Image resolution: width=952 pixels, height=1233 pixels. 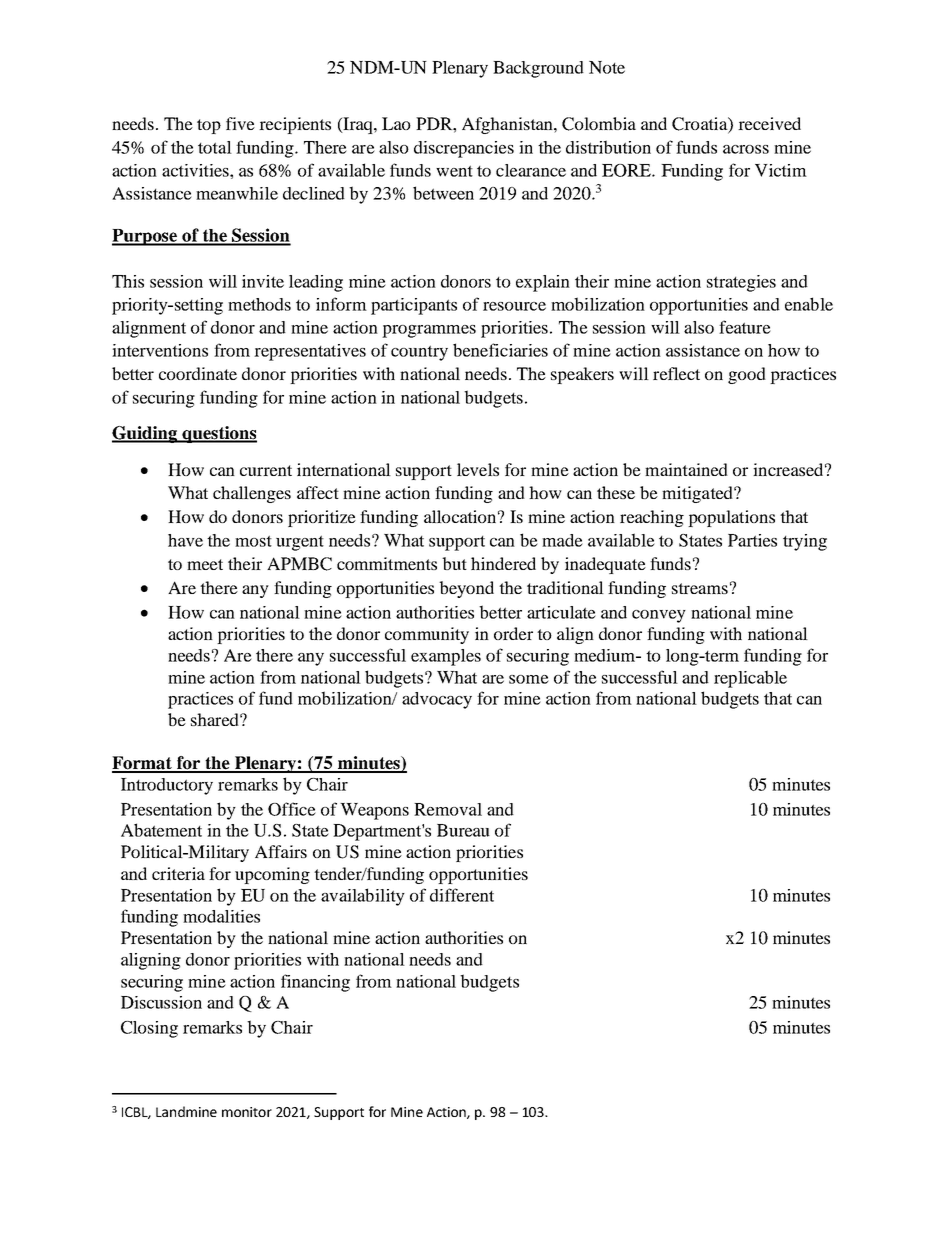 I want to click on top, so click(x=209, y=126).
